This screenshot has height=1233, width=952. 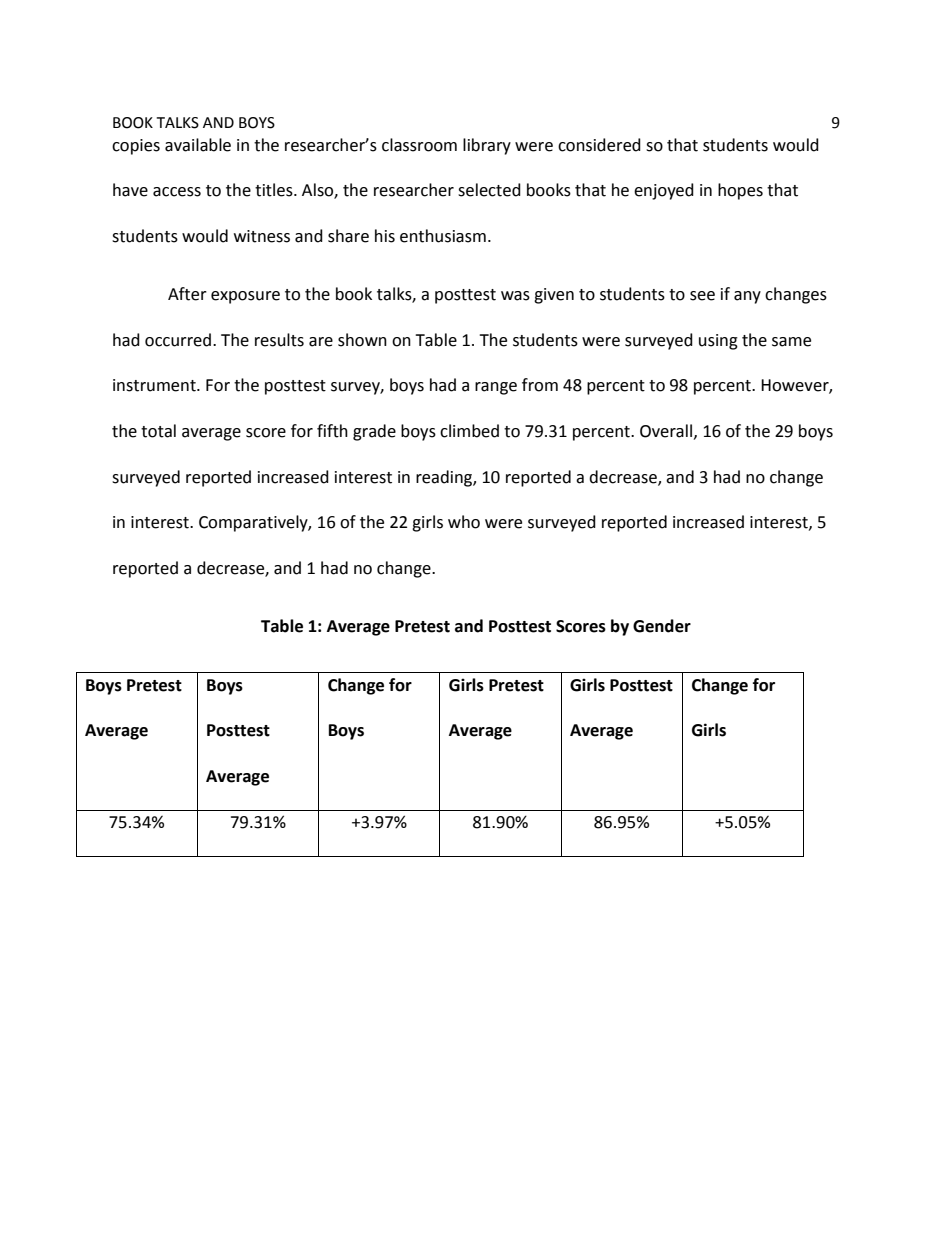 What do you see at coordinates (667, 431) in the screenshot?
I see `Overall` at bounding box center [667, 431].
